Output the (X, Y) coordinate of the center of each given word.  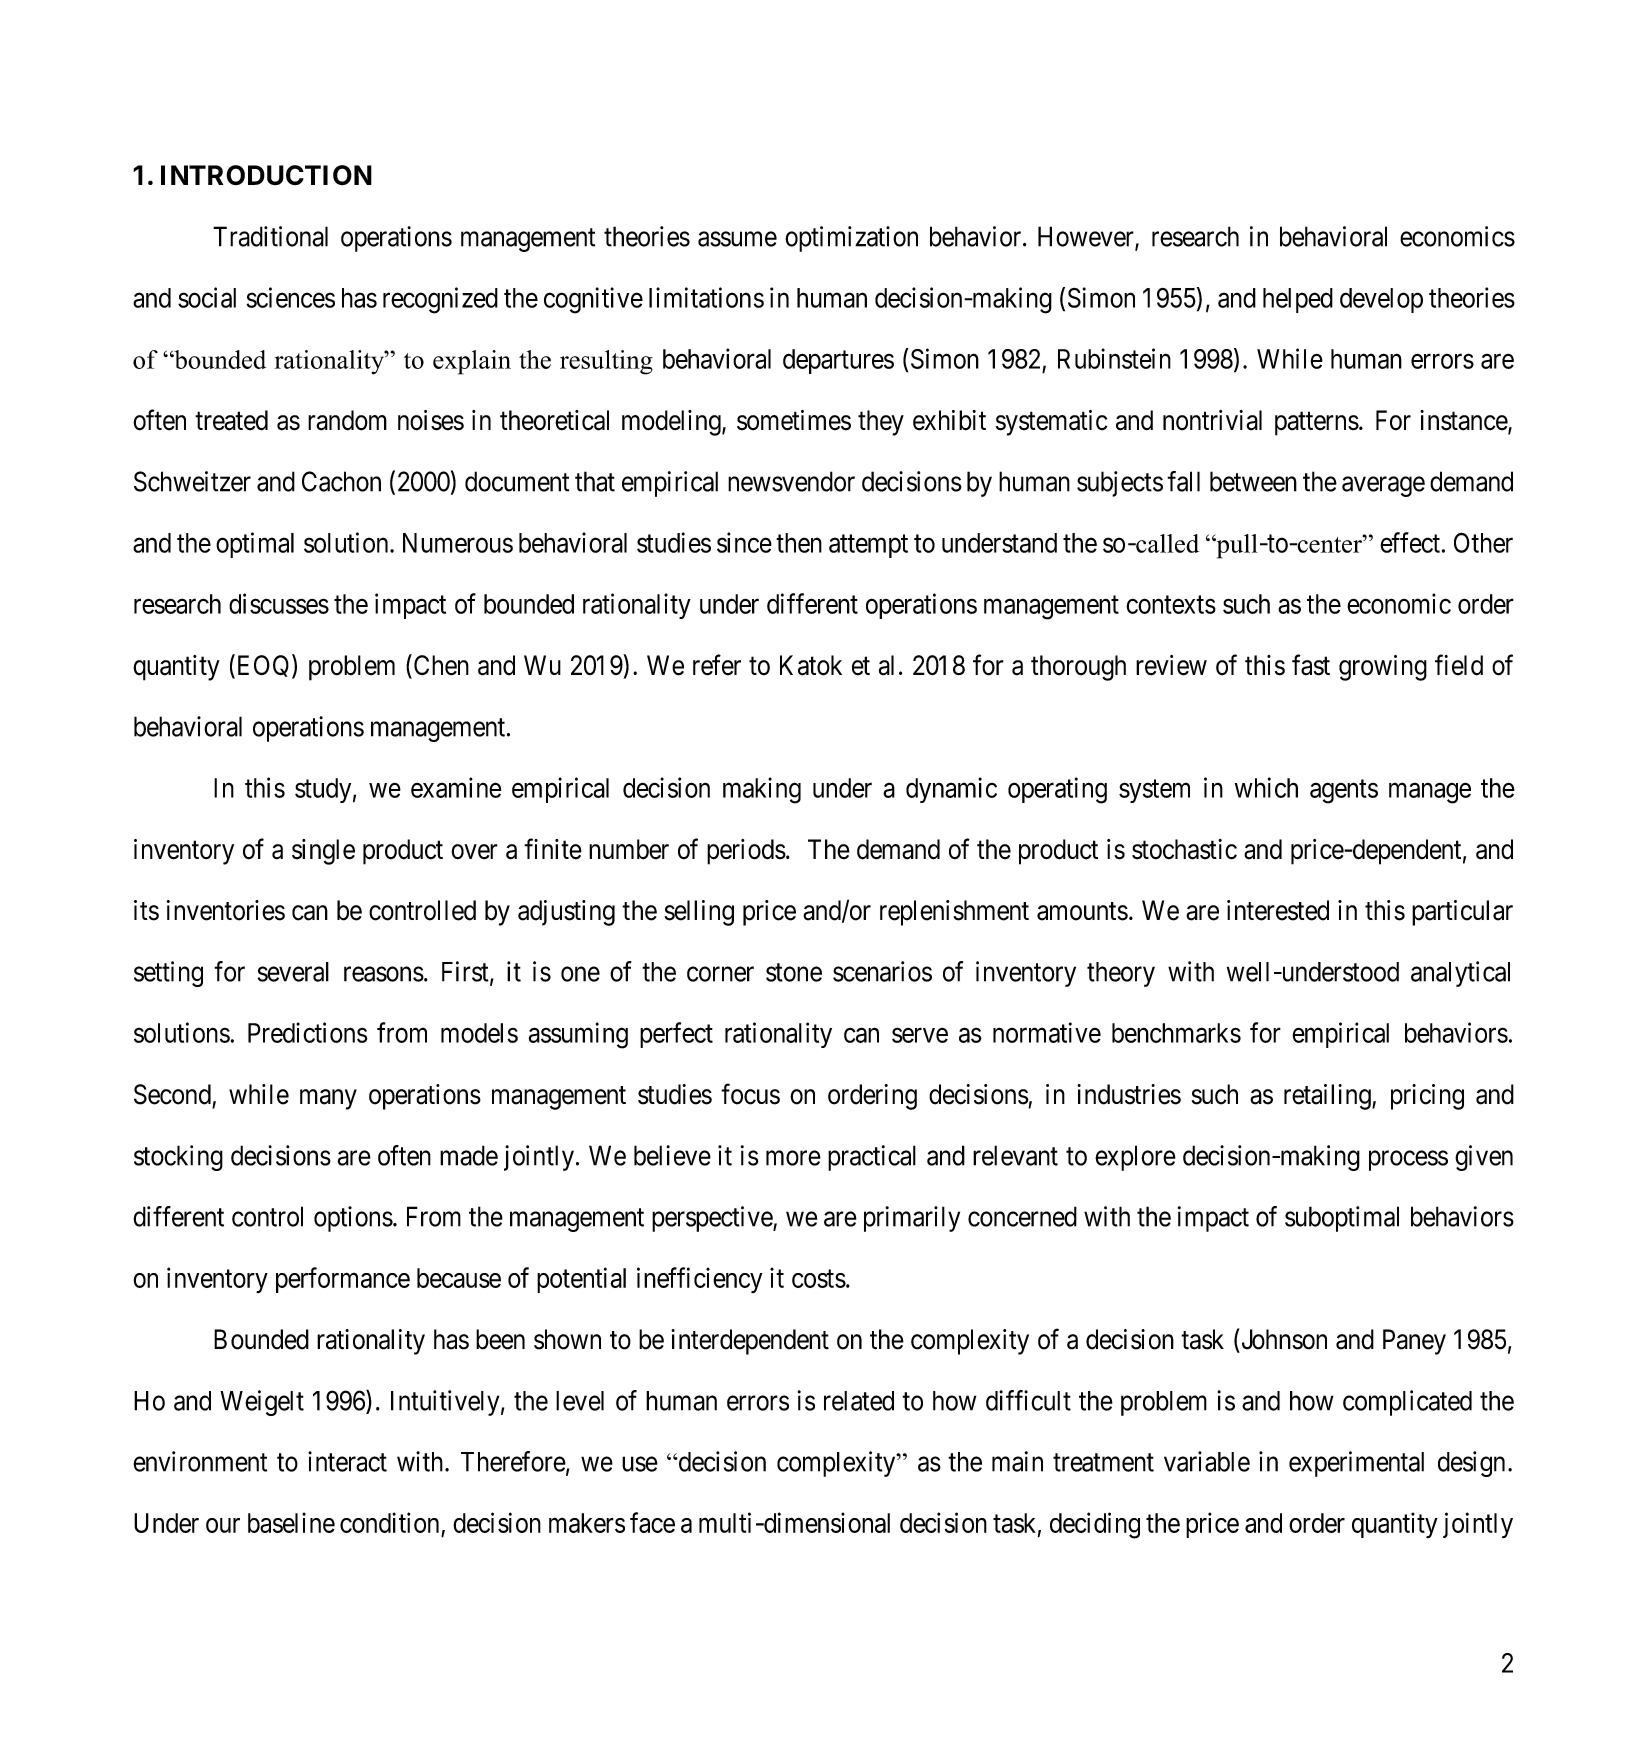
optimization (851, 239)
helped (1298, 300)
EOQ (263, 666)
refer (717, 665)
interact (347, 1461)
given (1484, 1158)
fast (1311, 665)
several (293, 972)
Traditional (270, 236)
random (347, 420)
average (1383, 486)
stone (794, 972)
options (353, 1219)
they (881, 423)
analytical (1460, 974)
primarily (912, 1219)
